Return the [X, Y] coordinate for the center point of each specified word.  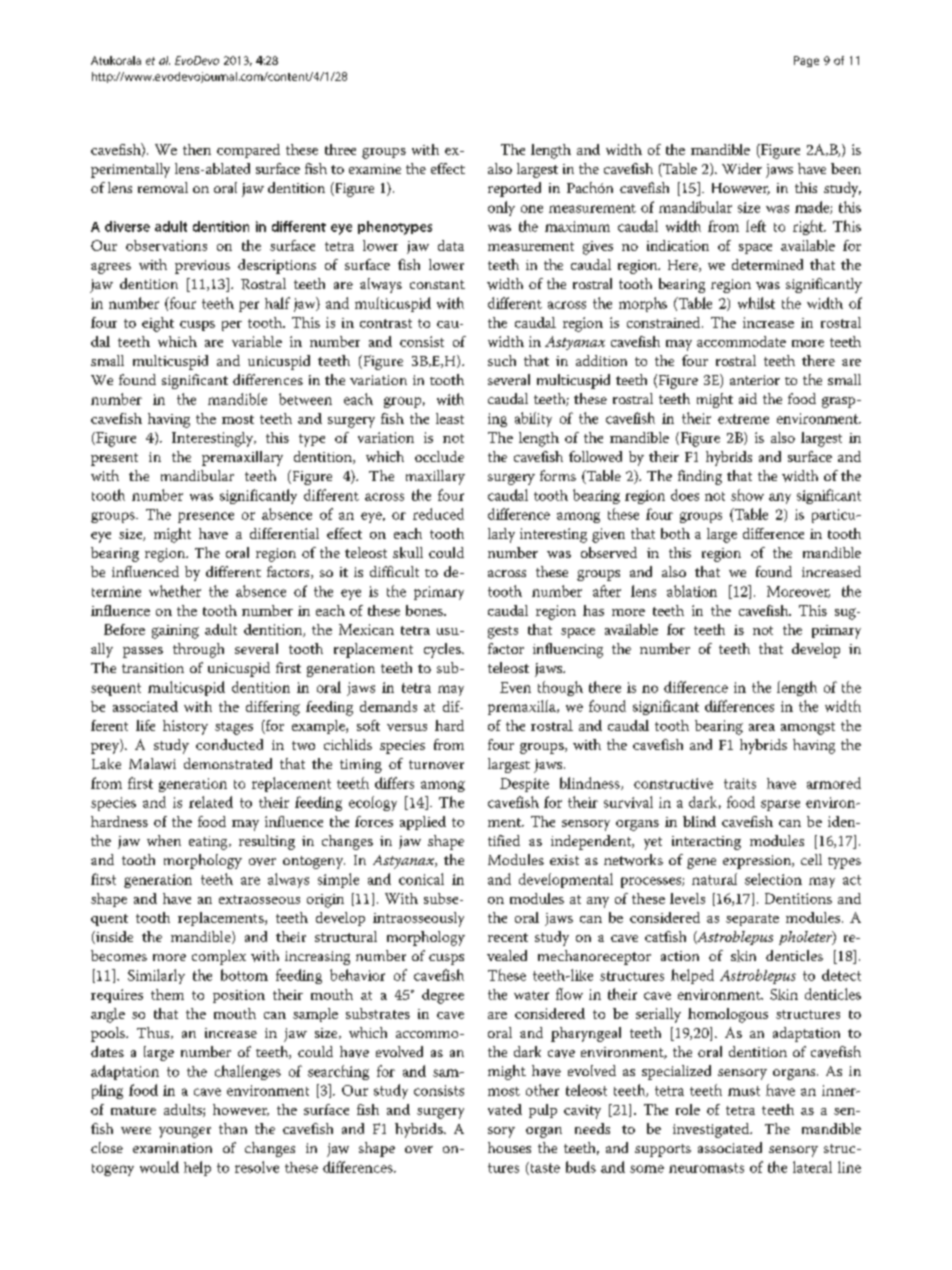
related [211, 802]
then [197, 149]
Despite [524, 785]
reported [514, 189]
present [114, 459]
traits [740, 783]
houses [509, 1147]
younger [185, 1132]
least [450, 418]
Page [806, 61]
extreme [743, 419]
